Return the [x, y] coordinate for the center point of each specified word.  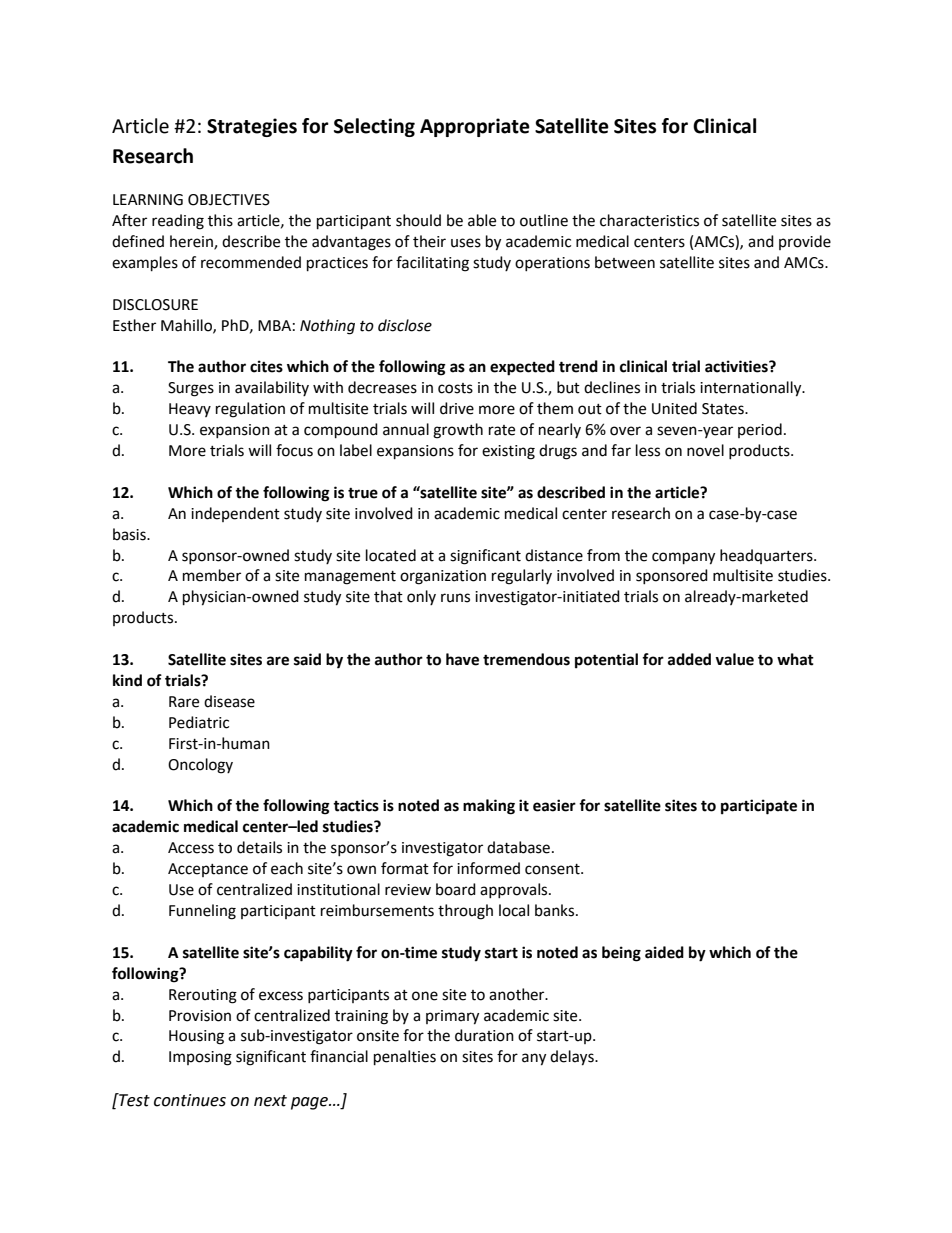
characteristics [649, 220]
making [489, 807]
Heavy [190, 410]
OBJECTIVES [229, 200]
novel [705, 450]
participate [759, 807]
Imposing [200, 1058]
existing [508, 452]
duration [484, 1035]
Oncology [200, 766]
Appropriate [475, 127]
